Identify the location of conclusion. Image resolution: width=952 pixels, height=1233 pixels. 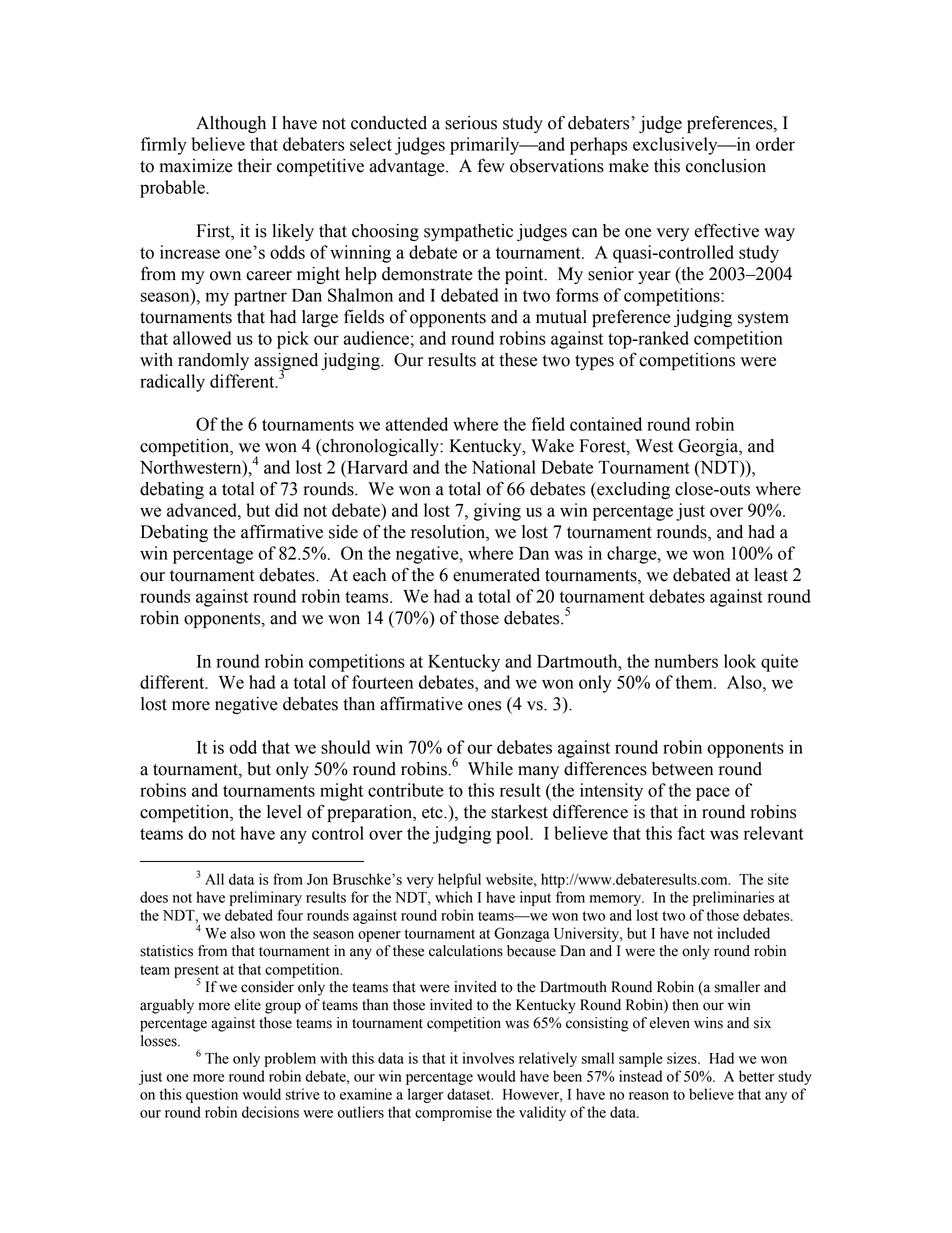
(726, 166).
